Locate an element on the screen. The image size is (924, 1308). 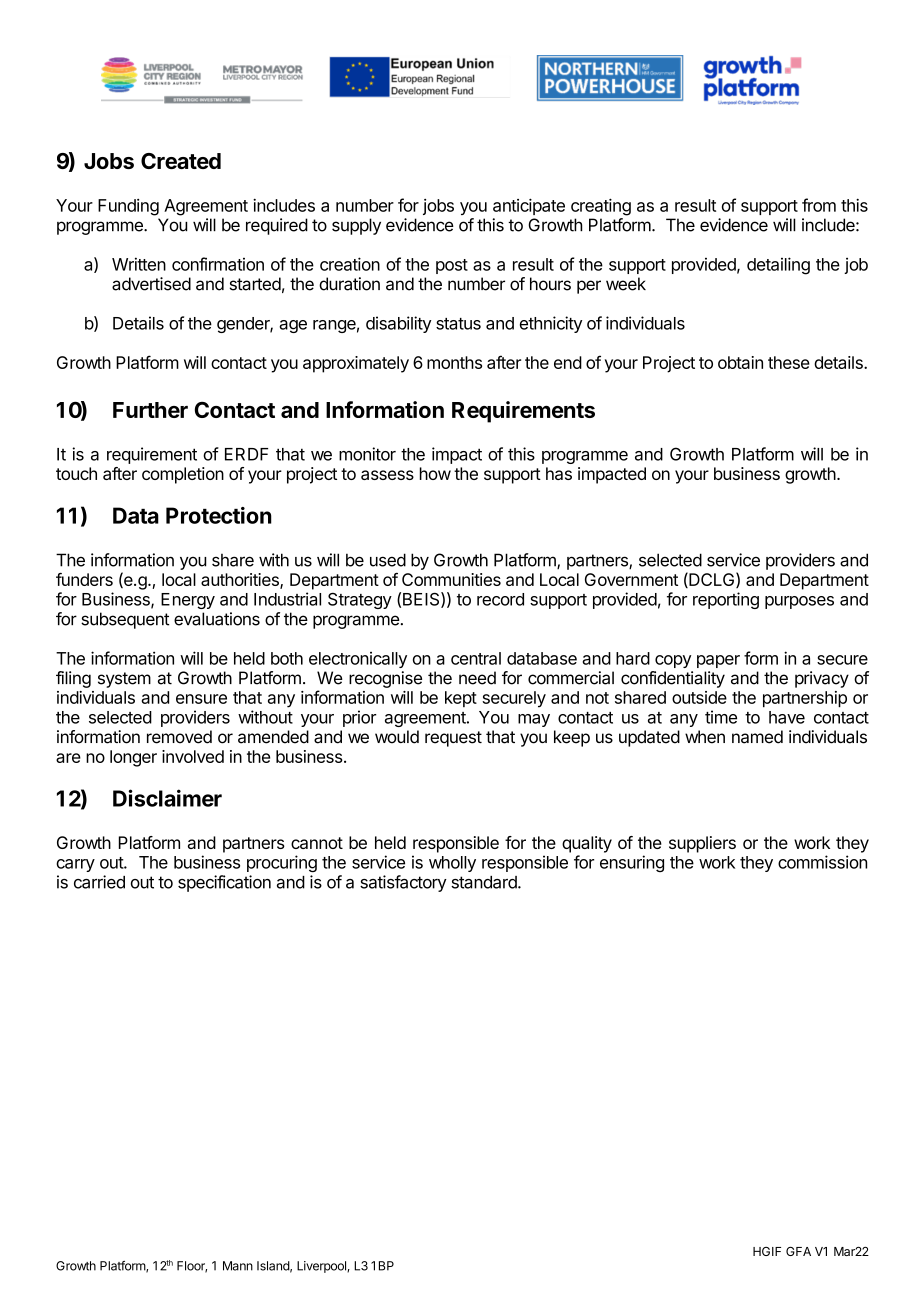
removed is located at coordinates (179, 737).
